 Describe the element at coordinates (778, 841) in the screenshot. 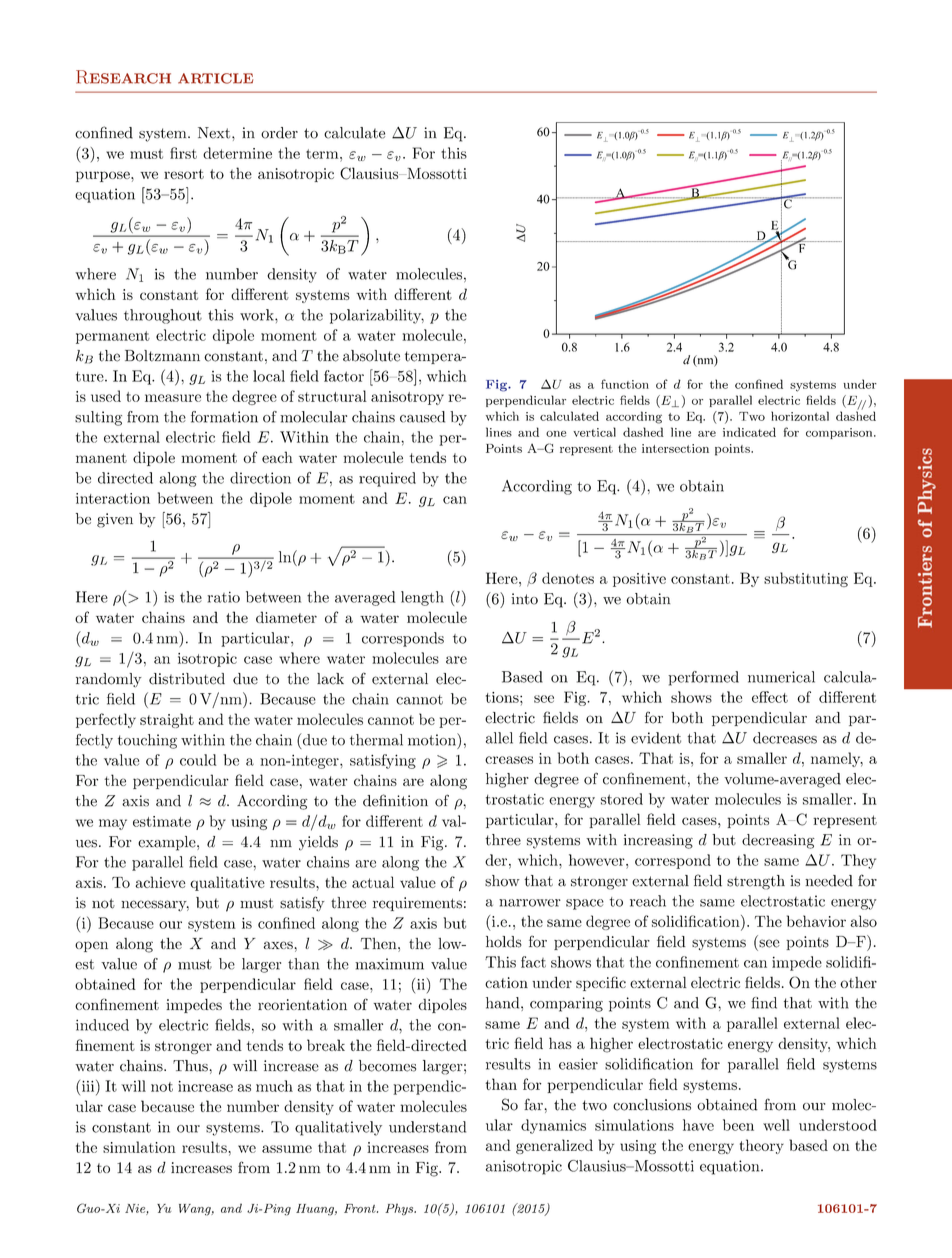

I see `decreasing` at that location.
